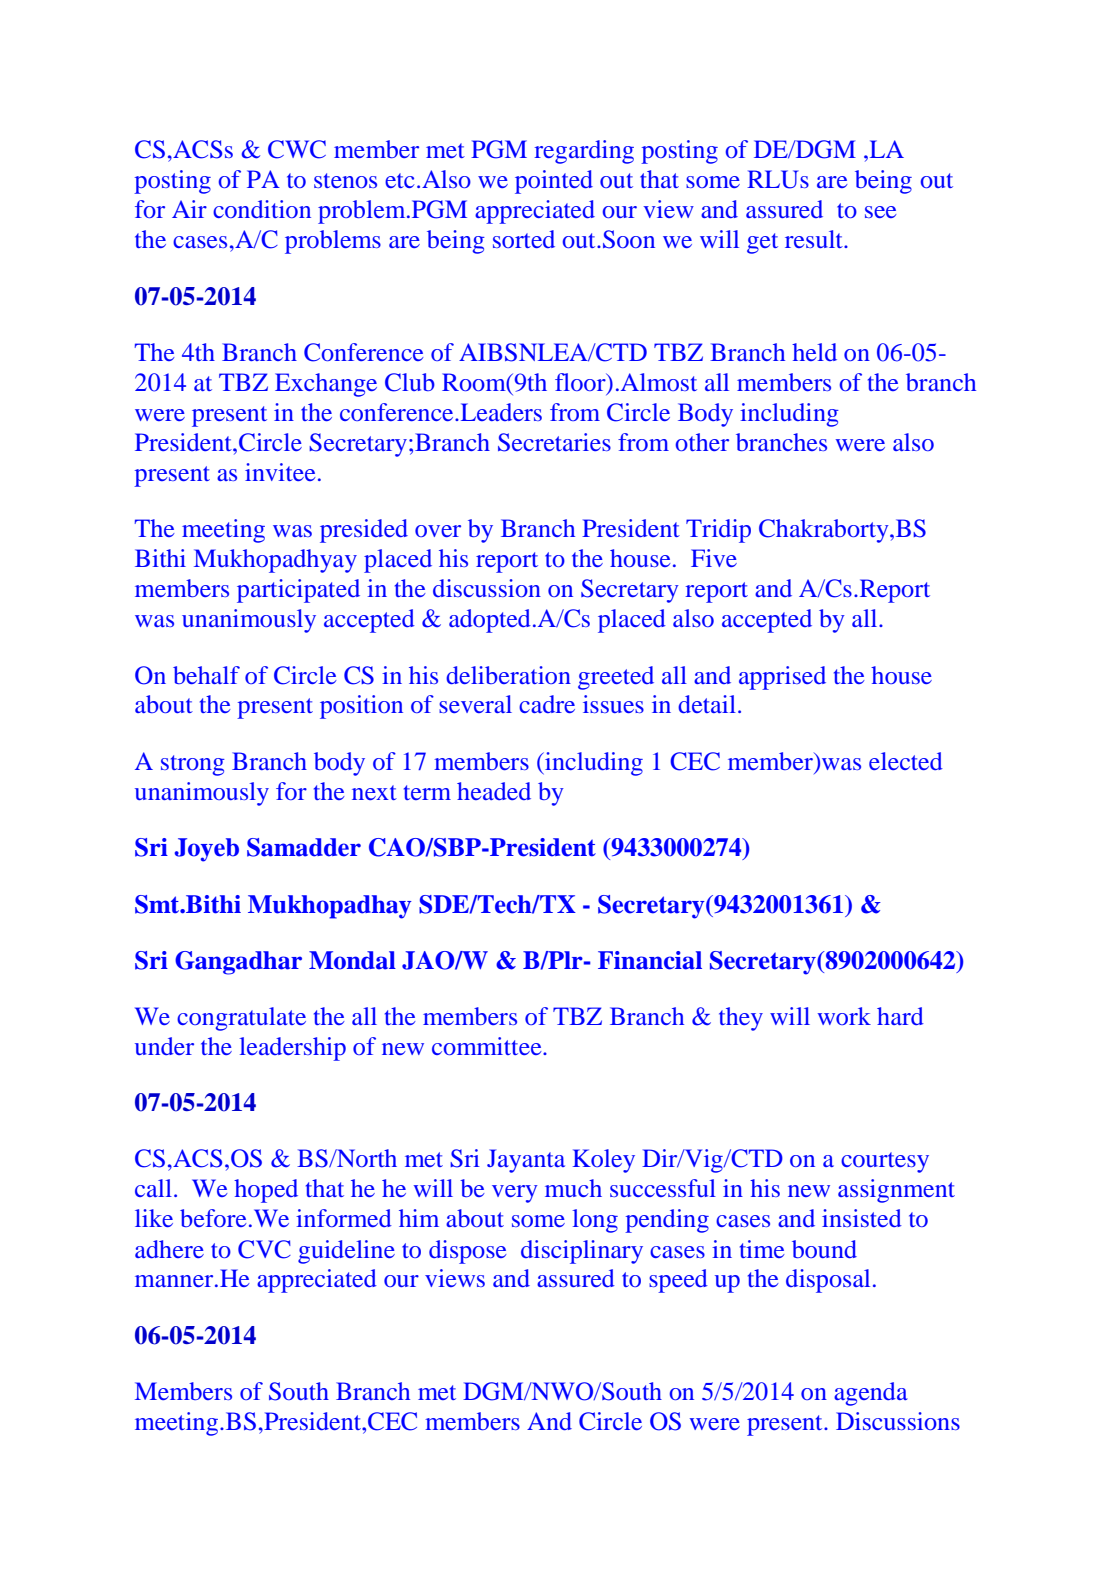 This screenshot has width=1112, height=1572. Describe the element at coordinates (554, 182) in the screenshot. I see `pointed` at that location.
